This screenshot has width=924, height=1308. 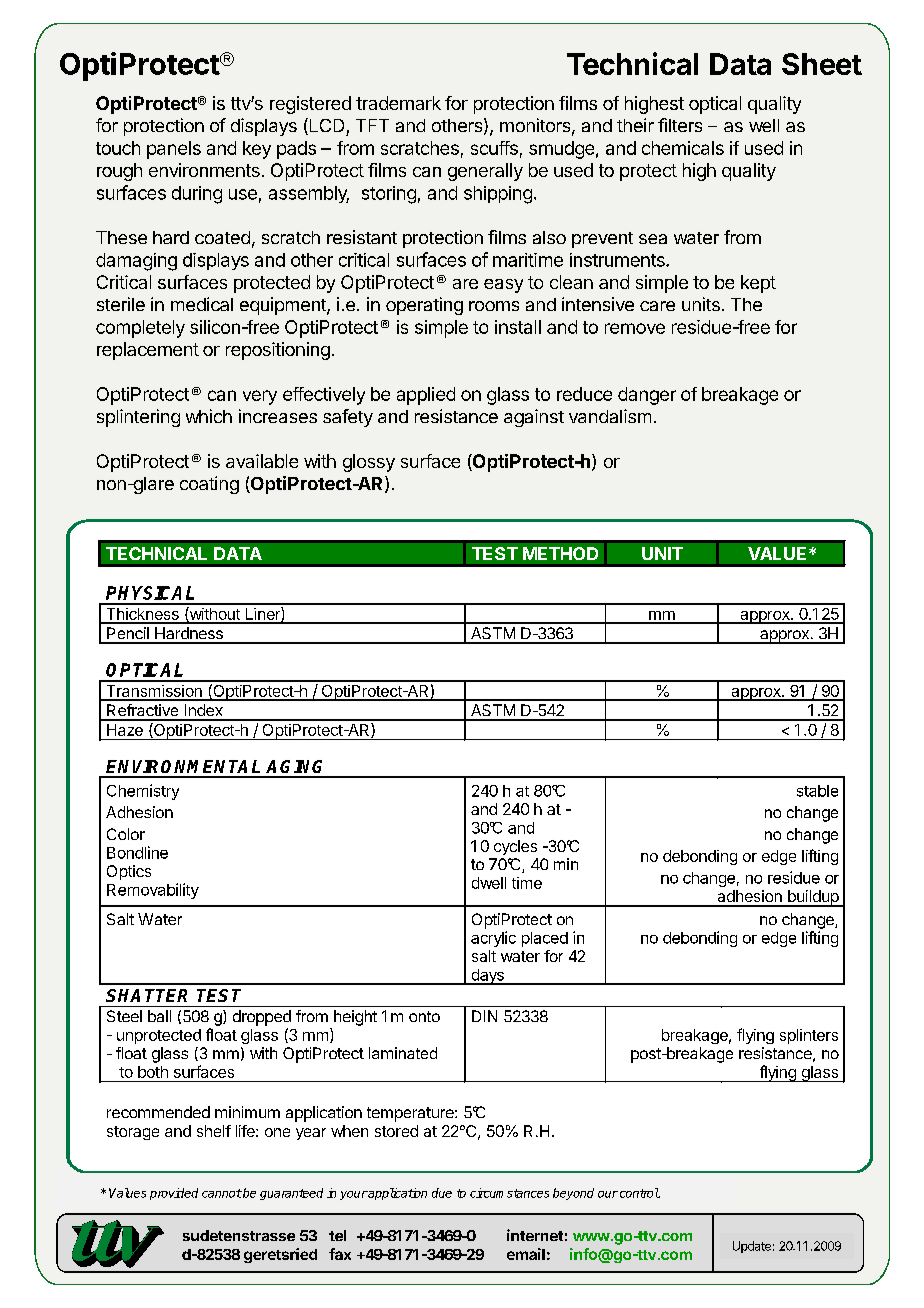 What do you see at coordinates (647, 396) in the screenshot?
I see `danger` at bounding box center [647, 396].
